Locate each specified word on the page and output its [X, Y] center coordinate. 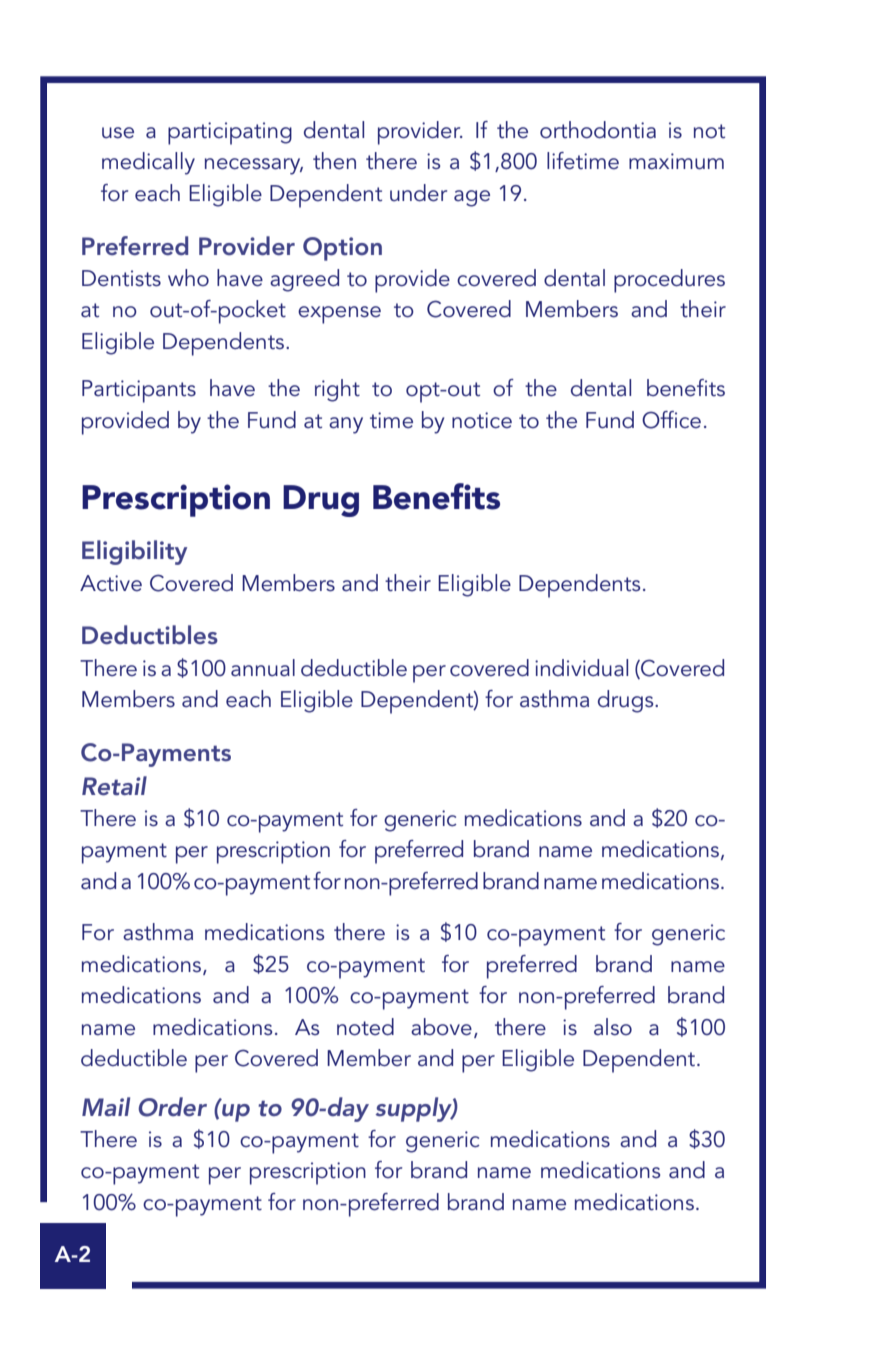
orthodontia [598, 130]
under [418, 193]
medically [148, 163]
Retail [114, 786]
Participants [139, 391]
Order [172, 1107]
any [346, 425]
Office [671, 420]
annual [263, 667]
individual [581, 667]
